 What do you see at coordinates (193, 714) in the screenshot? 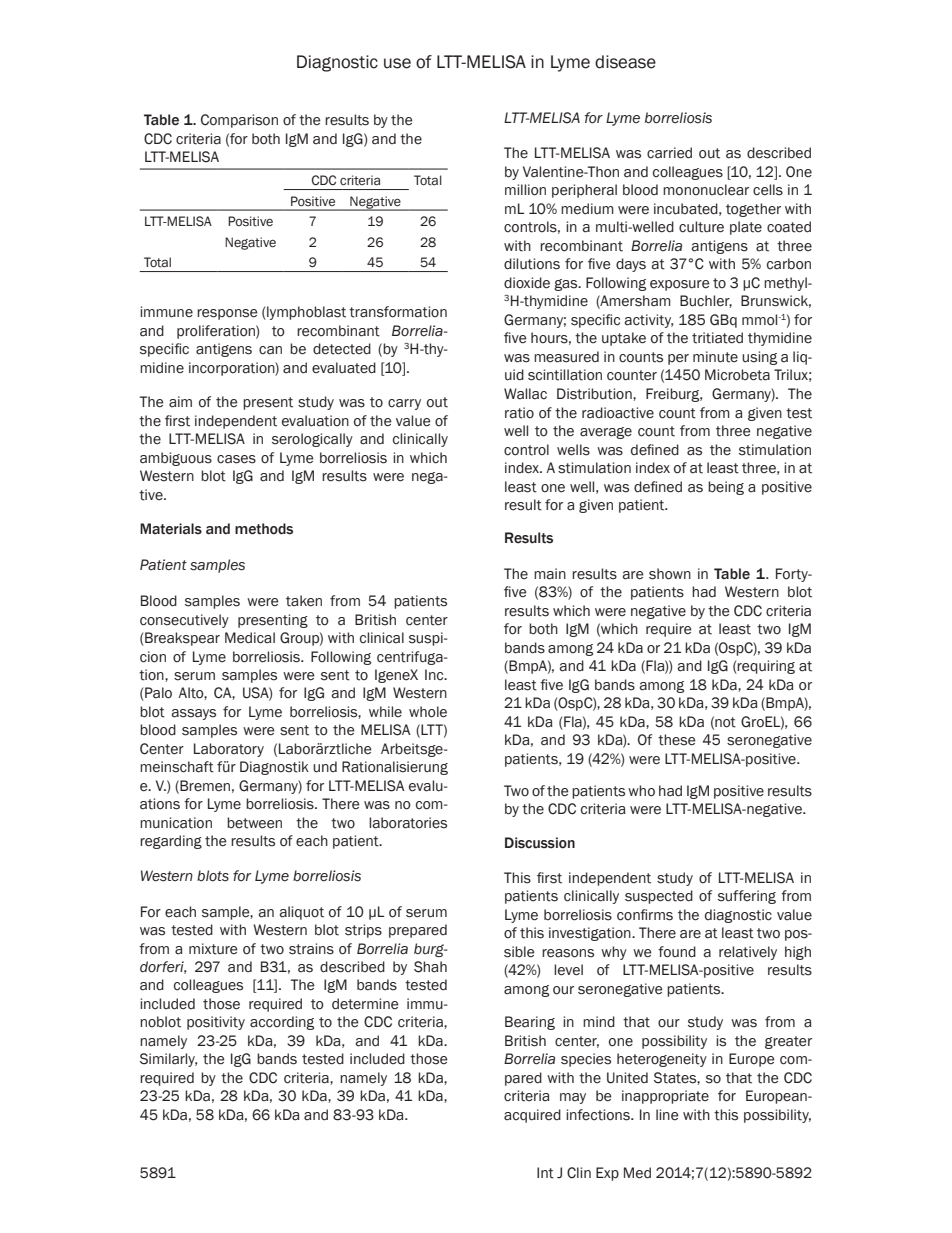
I see `assays` at bounding box center [193, 714].
